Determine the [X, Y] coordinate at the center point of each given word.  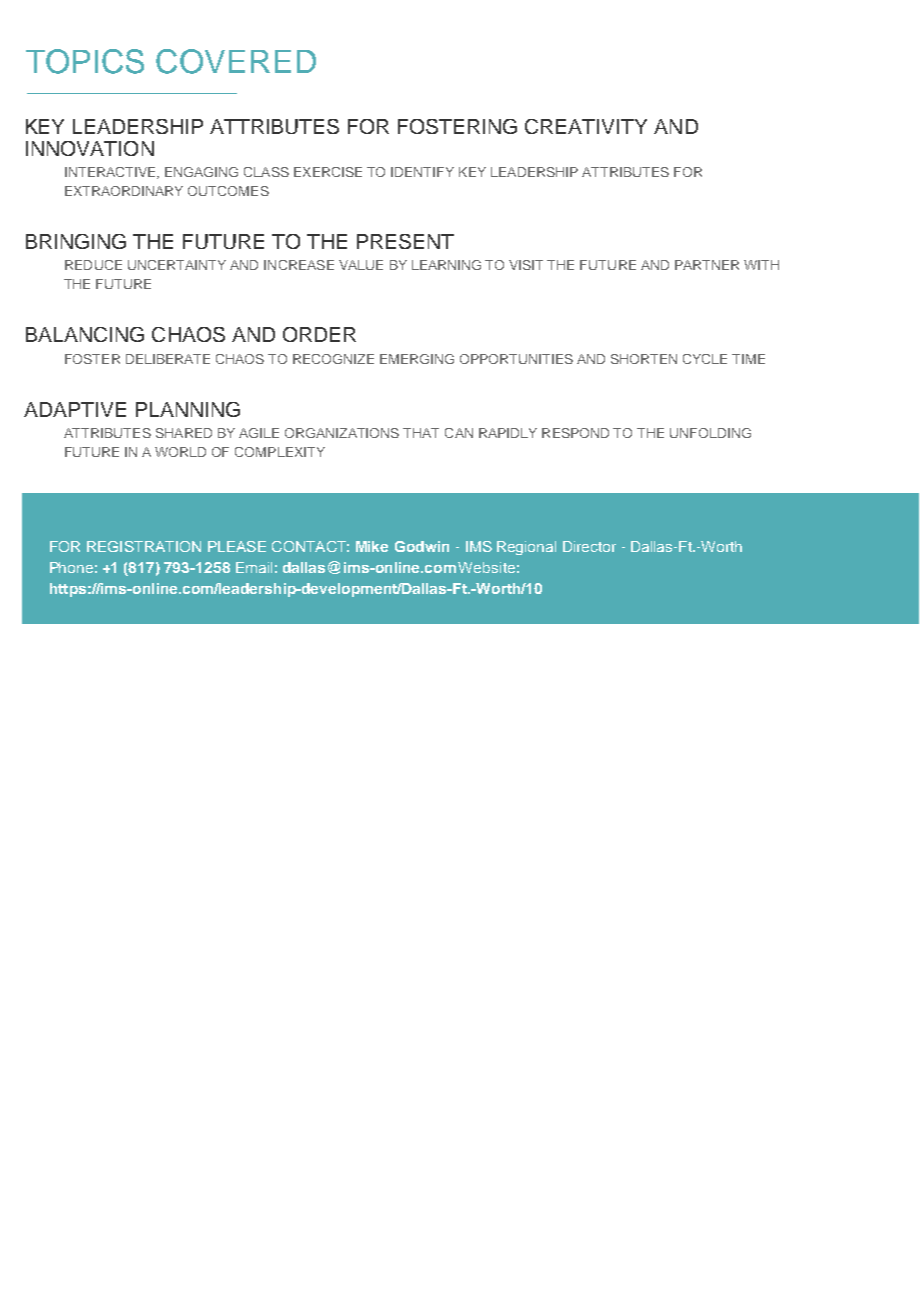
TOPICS [85, 61]
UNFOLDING [710, 433]
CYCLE [705, 359]
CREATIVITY [586, 126]
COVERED [236, 61]
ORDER [319, 334]
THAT [421, 433]
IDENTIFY [422, 172]
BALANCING [85, 334]
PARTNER [707, 265]
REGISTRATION [144, 546]
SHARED [184, 433]
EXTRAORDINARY [124, 191]
